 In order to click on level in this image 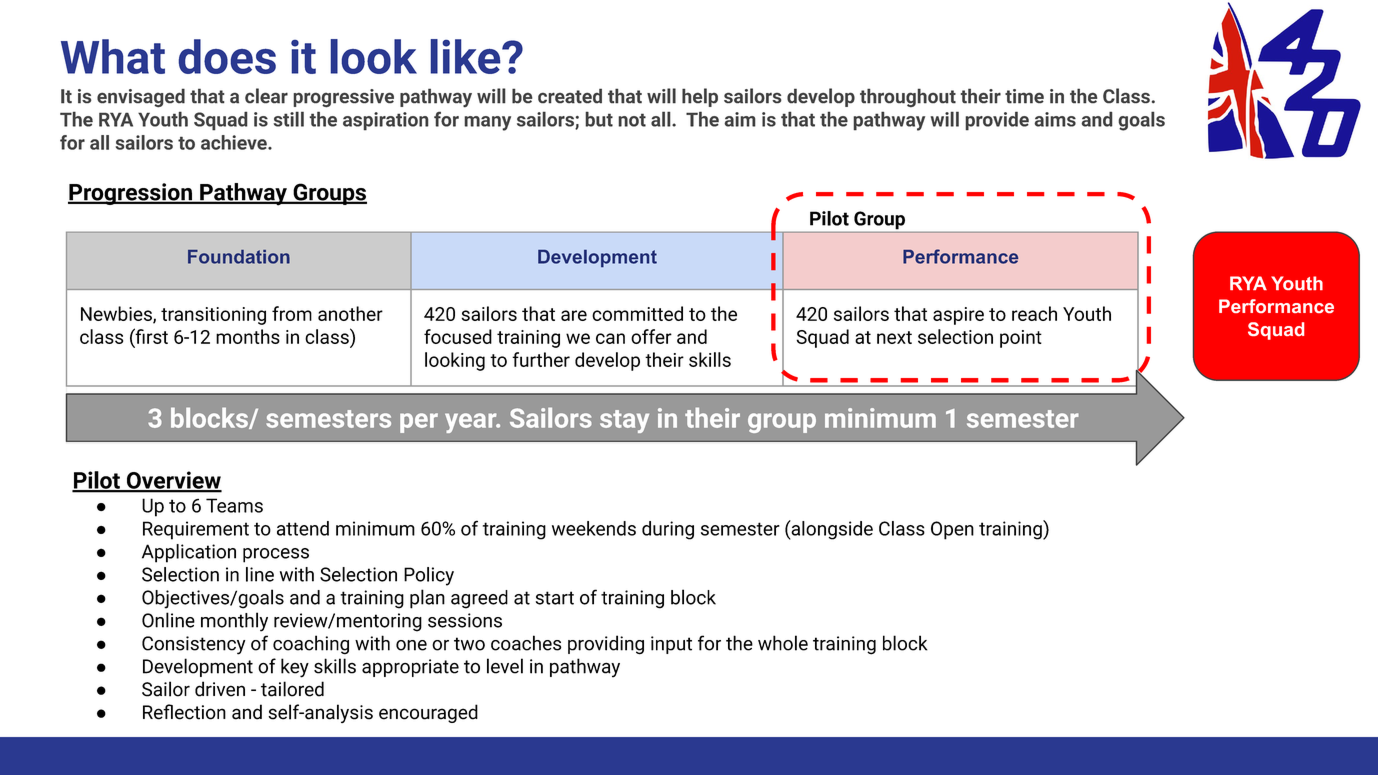, I will do `click(505, 666)`.
